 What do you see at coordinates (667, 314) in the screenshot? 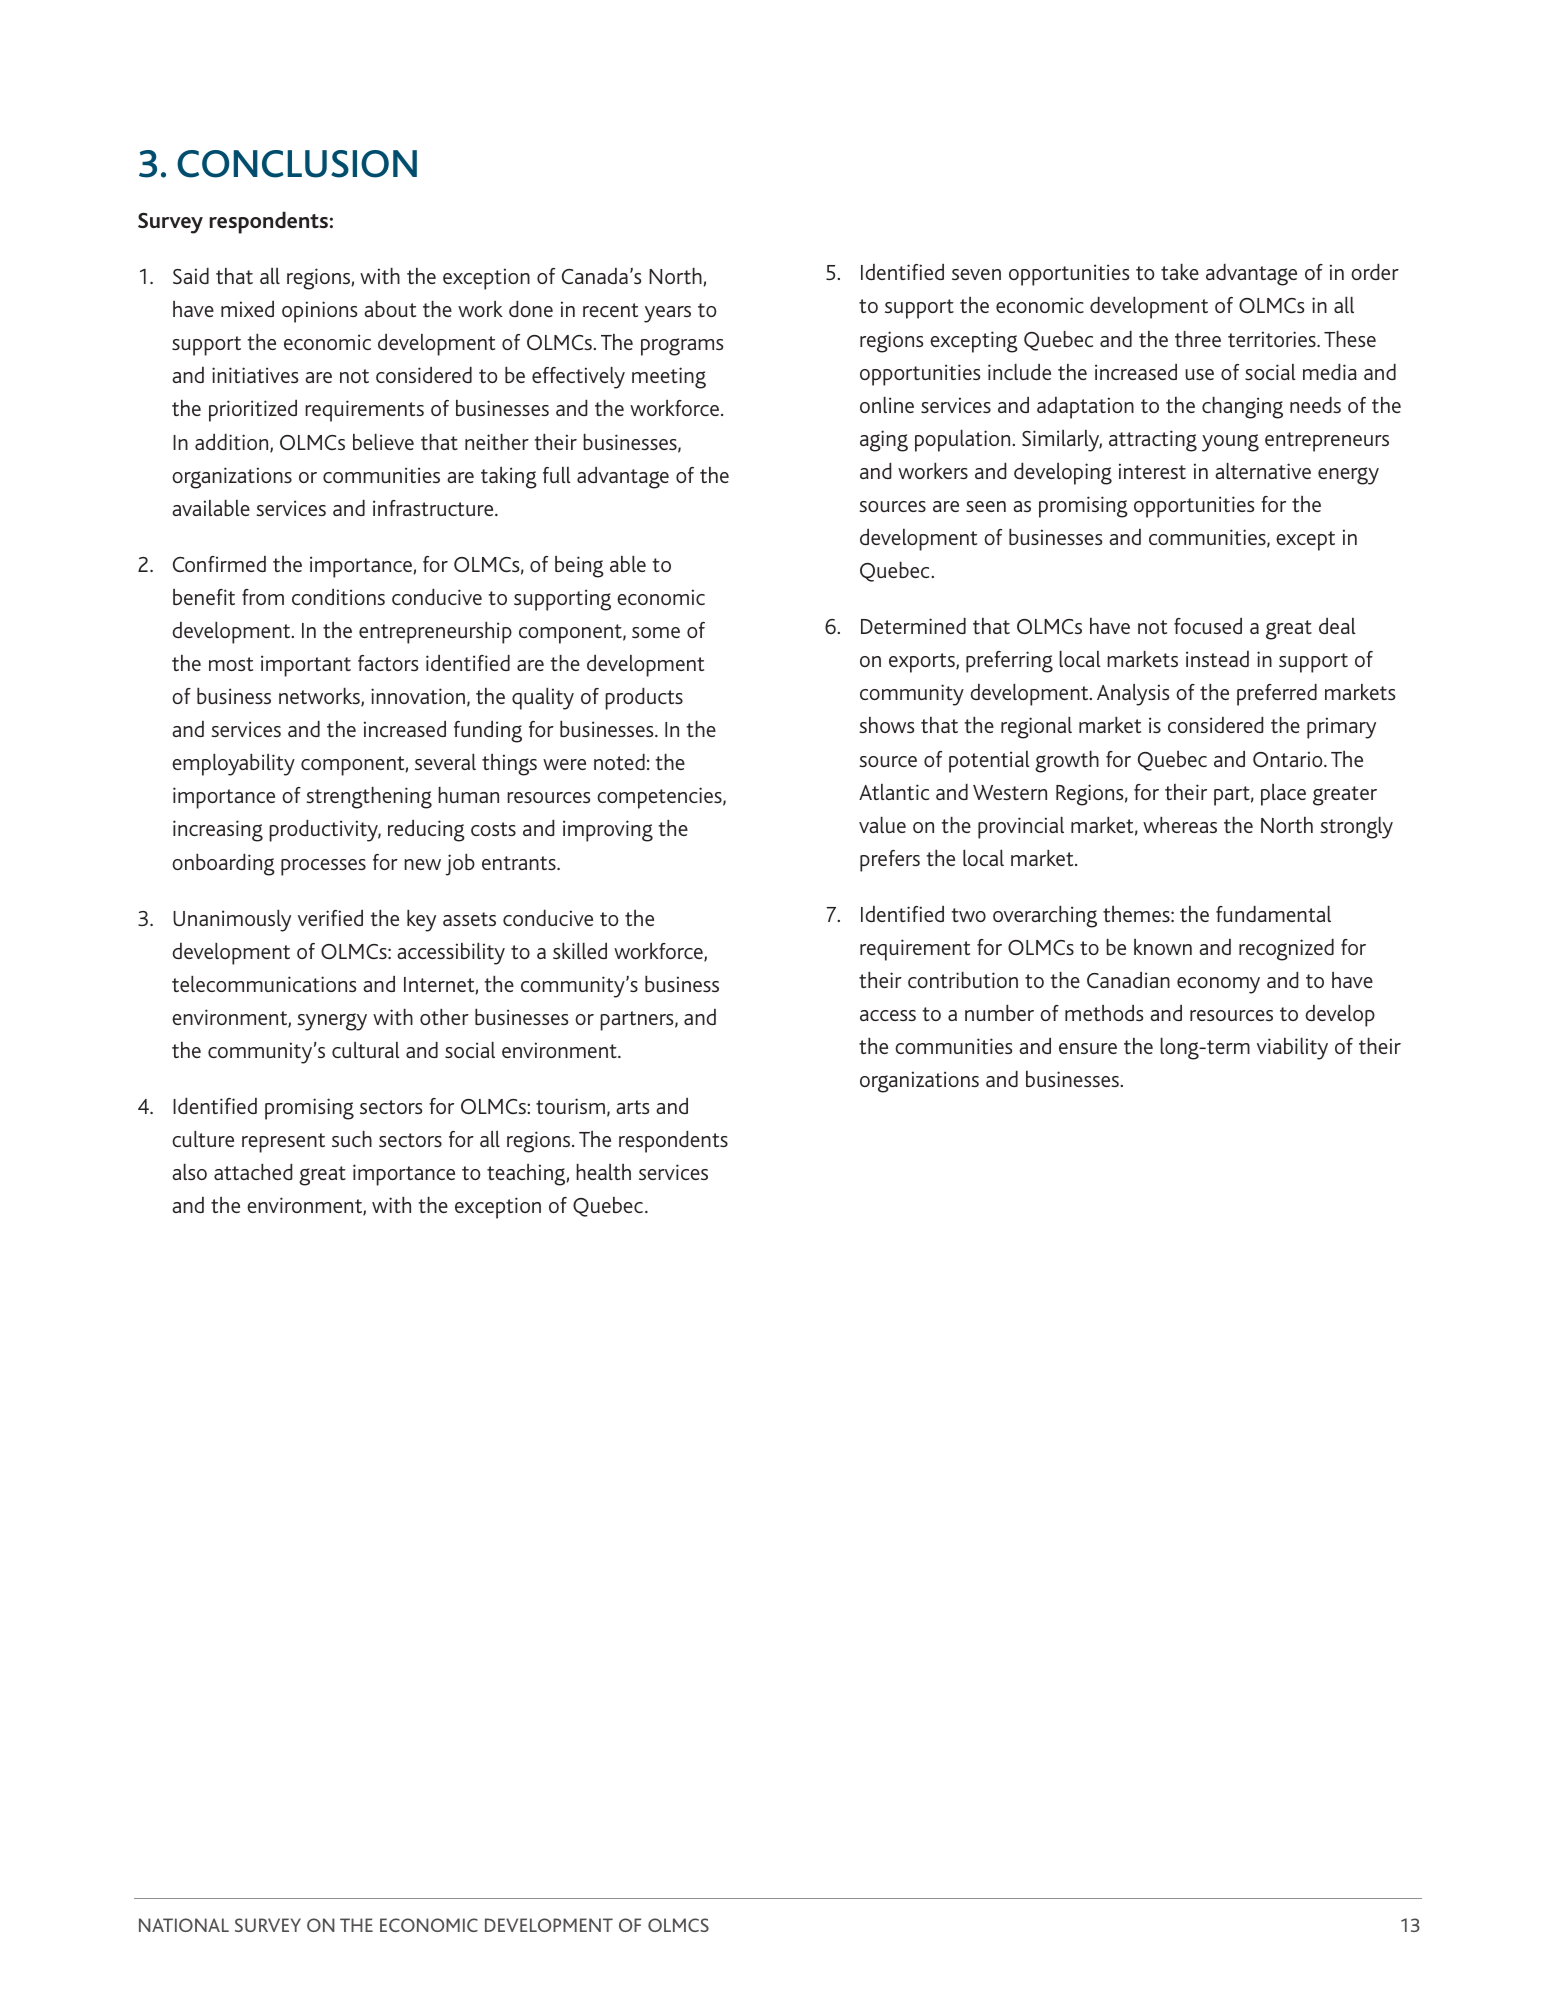
I see `years` at bounding box center [667, 314].
